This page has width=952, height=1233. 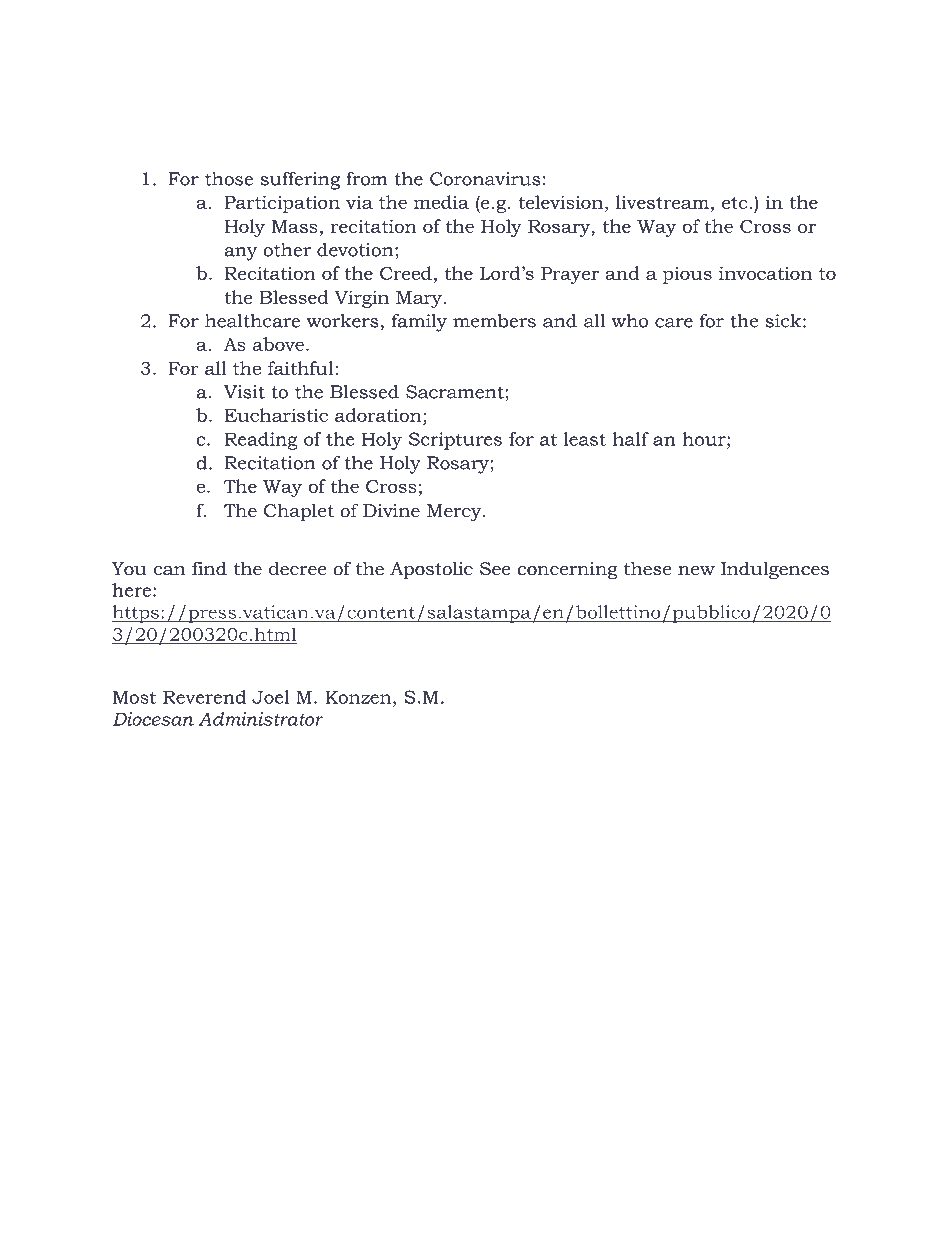 What do you see at coordinates (629, 321) in the page?
I see `who` at bounding box center [629, 321].
